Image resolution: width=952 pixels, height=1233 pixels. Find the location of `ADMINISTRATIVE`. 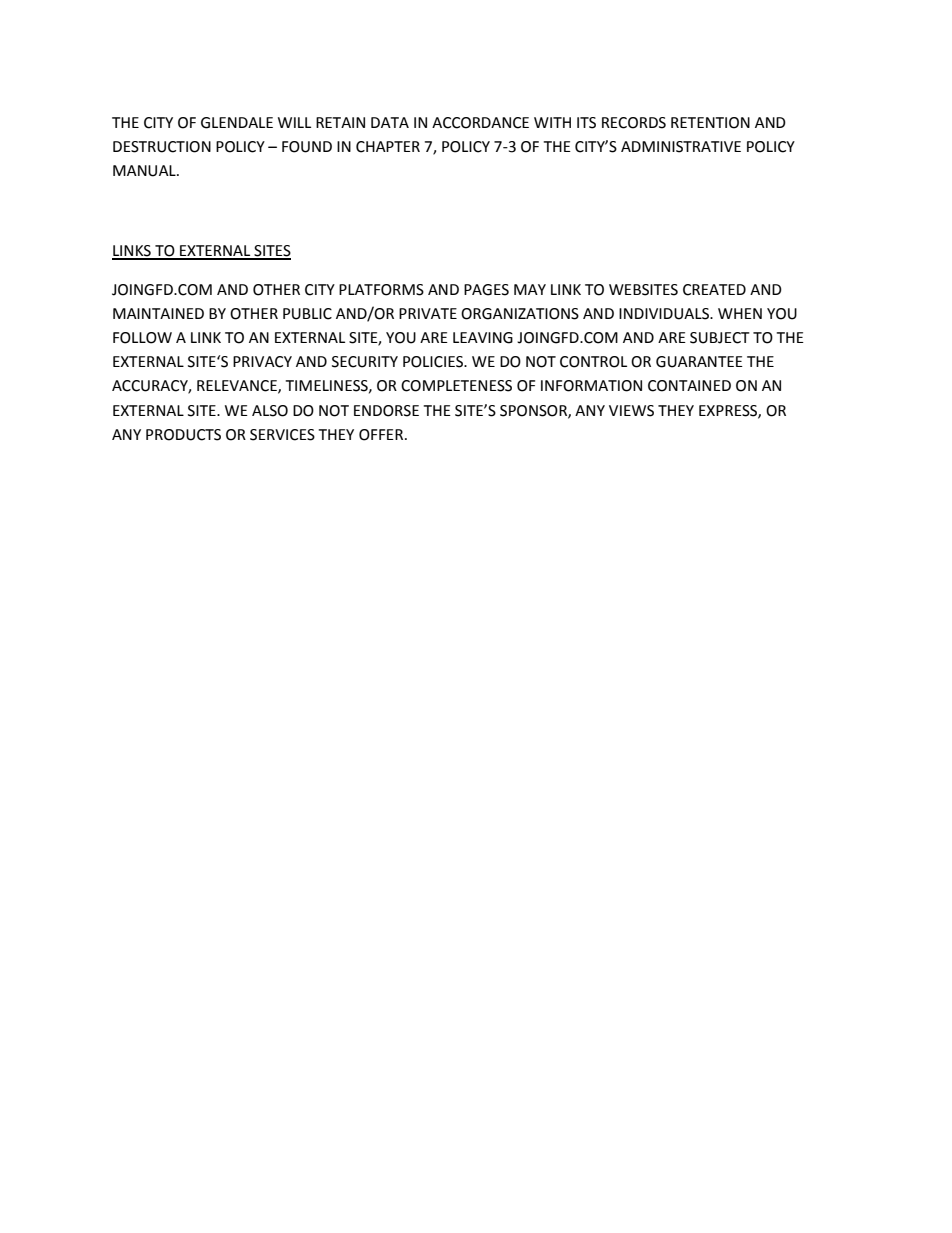

ADMINISTRATIVE is located at coordinates (681, 147).
